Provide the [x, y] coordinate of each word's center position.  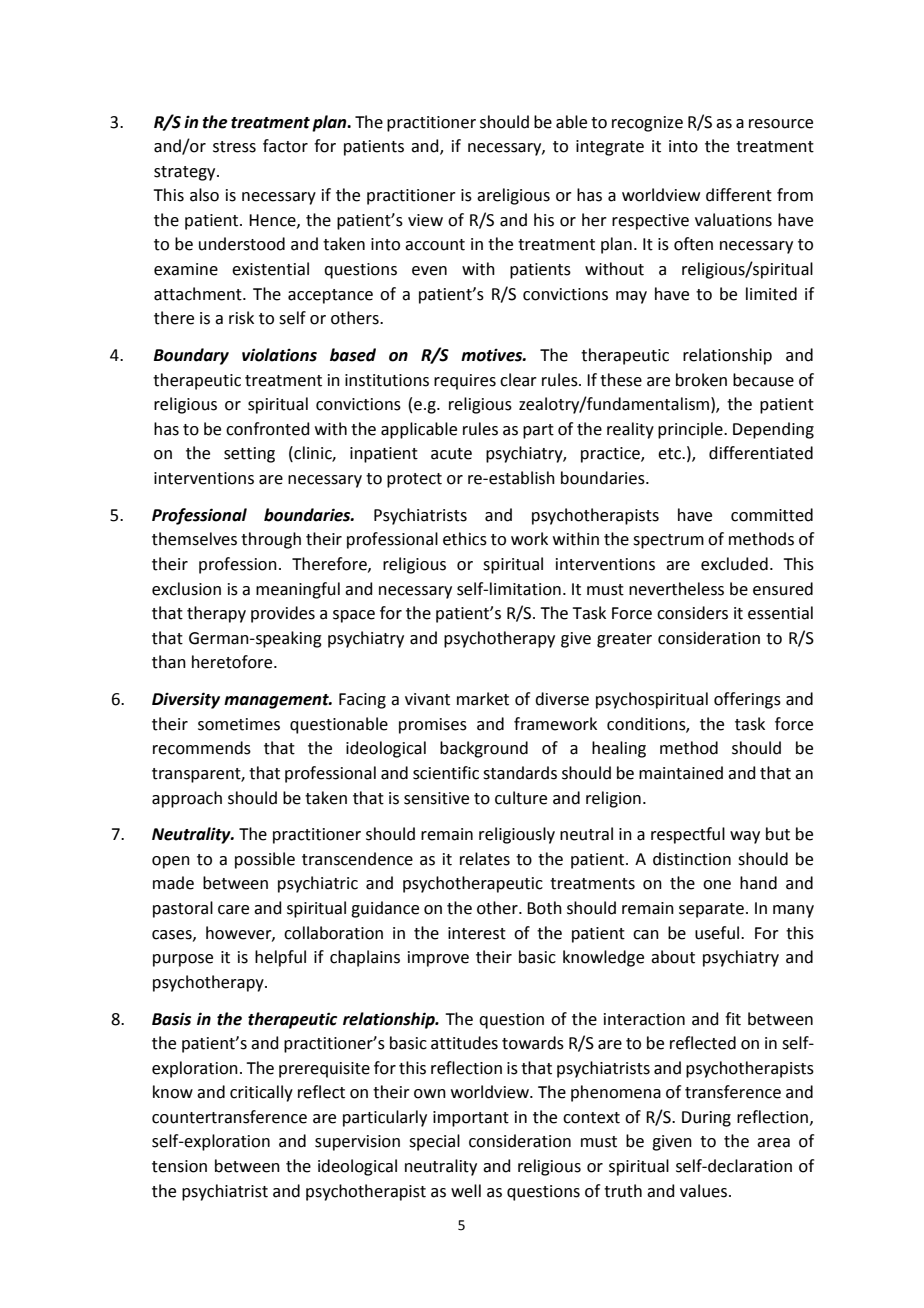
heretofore [233, 662]
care [233, 910]
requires [465, 382]
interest [477, 933]
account [435, 245]
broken [701, 380]
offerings [747, 700]
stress [234, 147]
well [466, 1191]
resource [781, 124]
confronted [268, 429]
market [483, 699]
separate [711, 910]
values [703, 1191]
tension [179, 1166]
